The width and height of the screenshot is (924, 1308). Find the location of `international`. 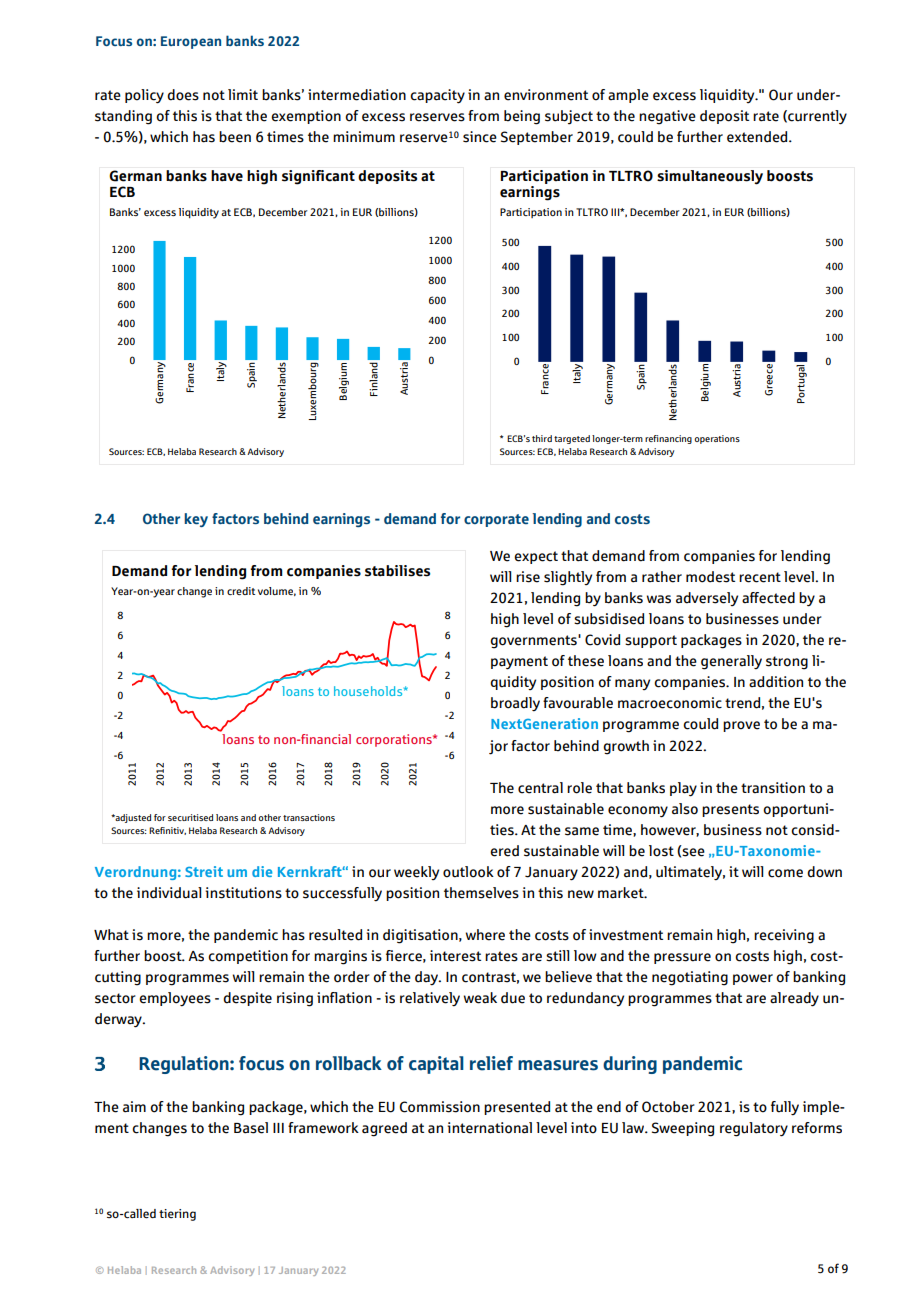

international is located at coordinates (489, 1128).
